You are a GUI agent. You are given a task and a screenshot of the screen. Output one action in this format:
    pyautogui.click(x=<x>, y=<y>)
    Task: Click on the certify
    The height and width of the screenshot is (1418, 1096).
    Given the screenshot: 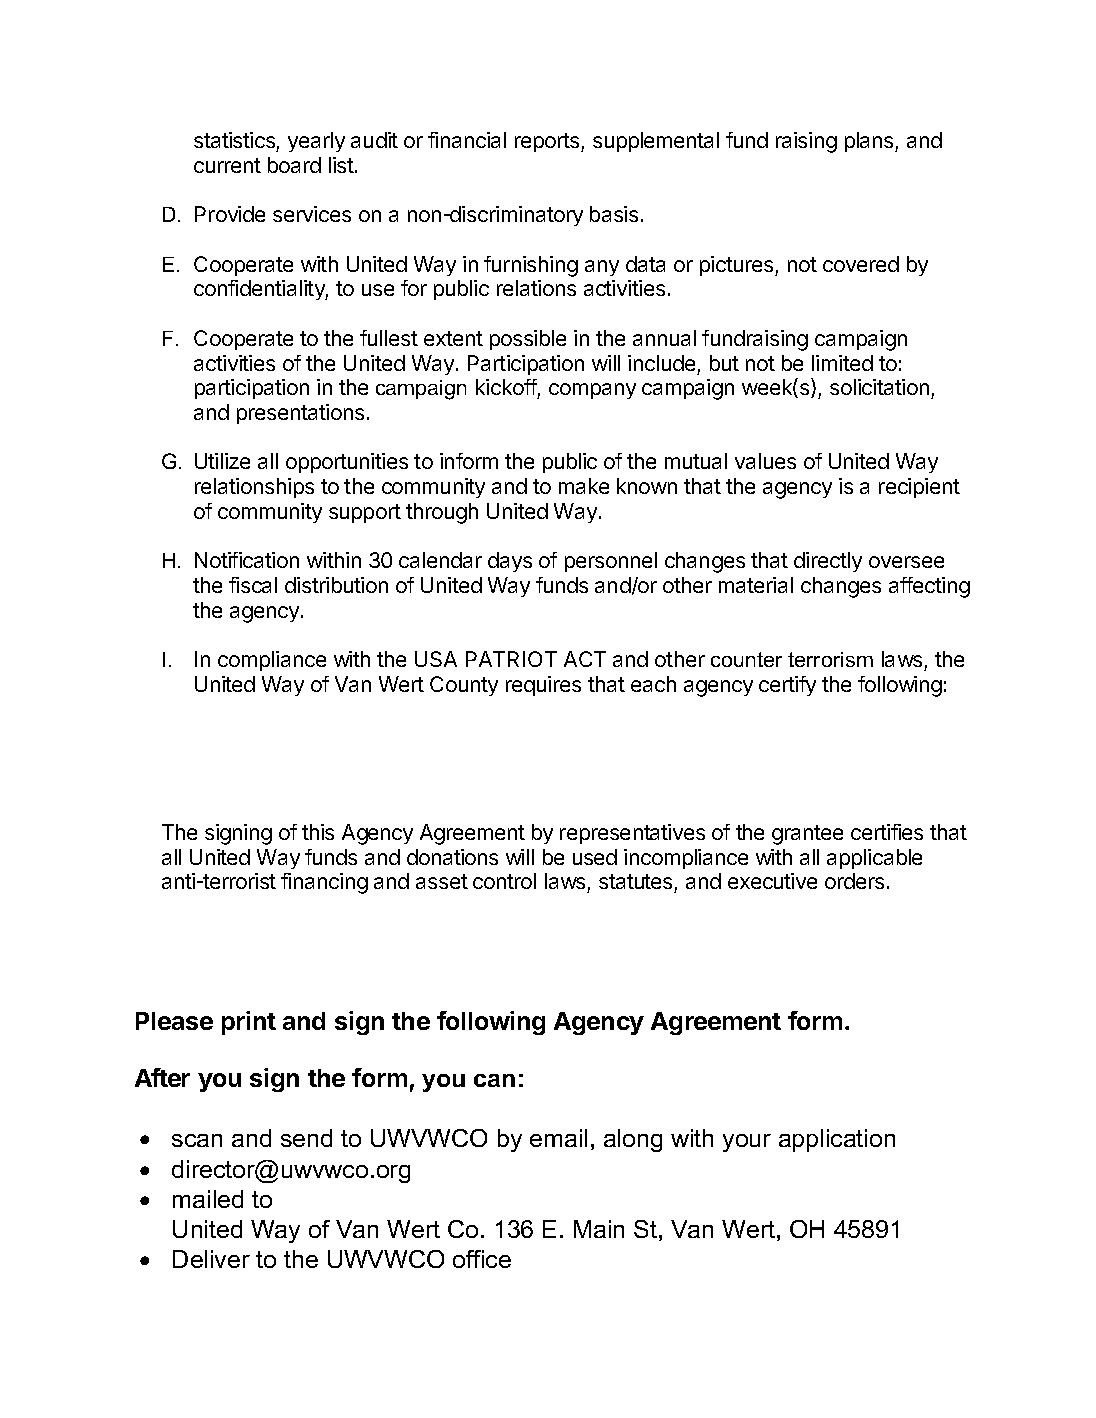 What is the action you would take?
    pyautogui.click(x=787, y=686)
